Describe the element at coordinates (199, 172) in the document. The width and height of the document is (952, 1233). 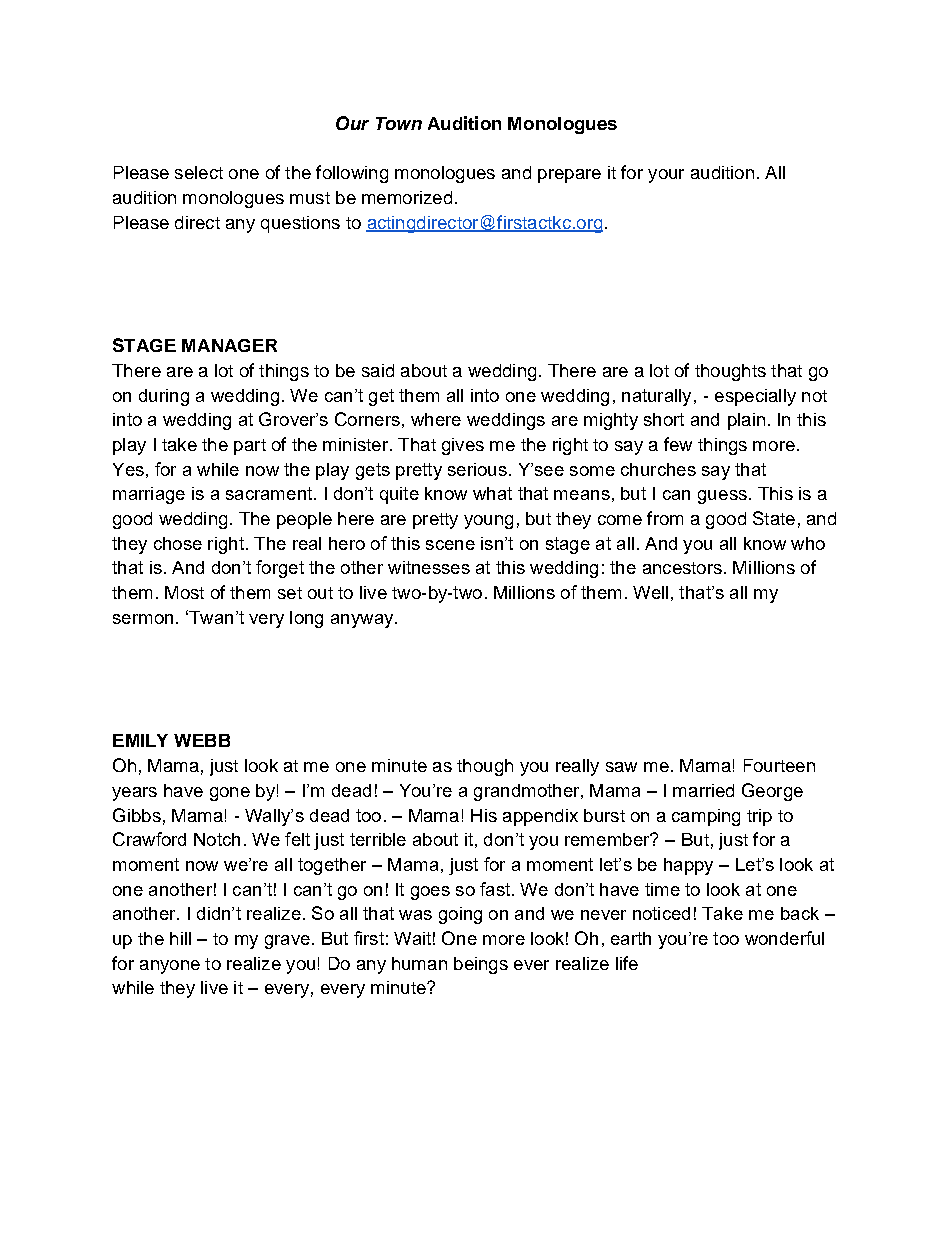
I see `select` at that location.
